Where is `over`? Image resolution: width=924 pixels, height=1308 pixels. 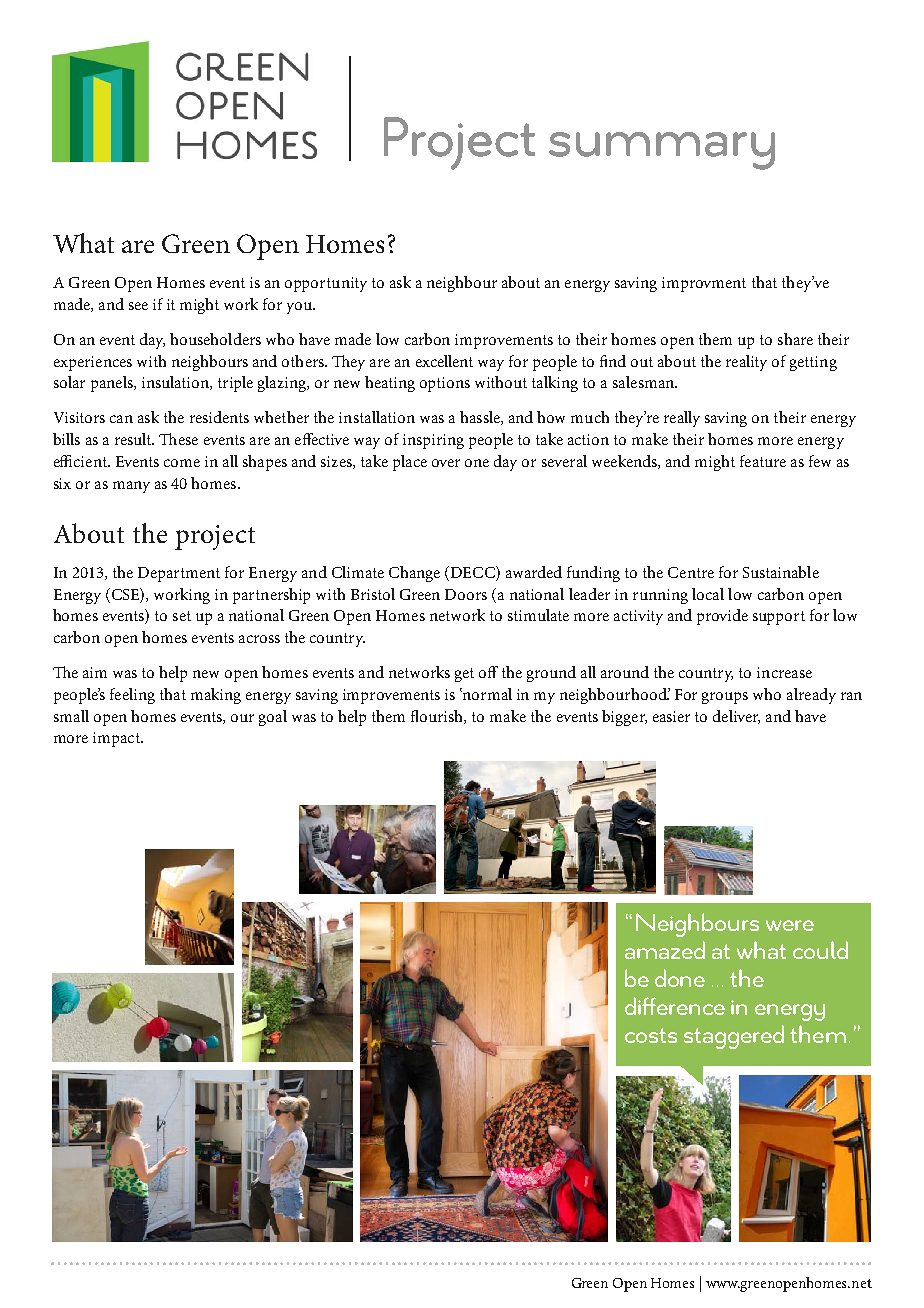
over is located at coordinates (446, 463).
